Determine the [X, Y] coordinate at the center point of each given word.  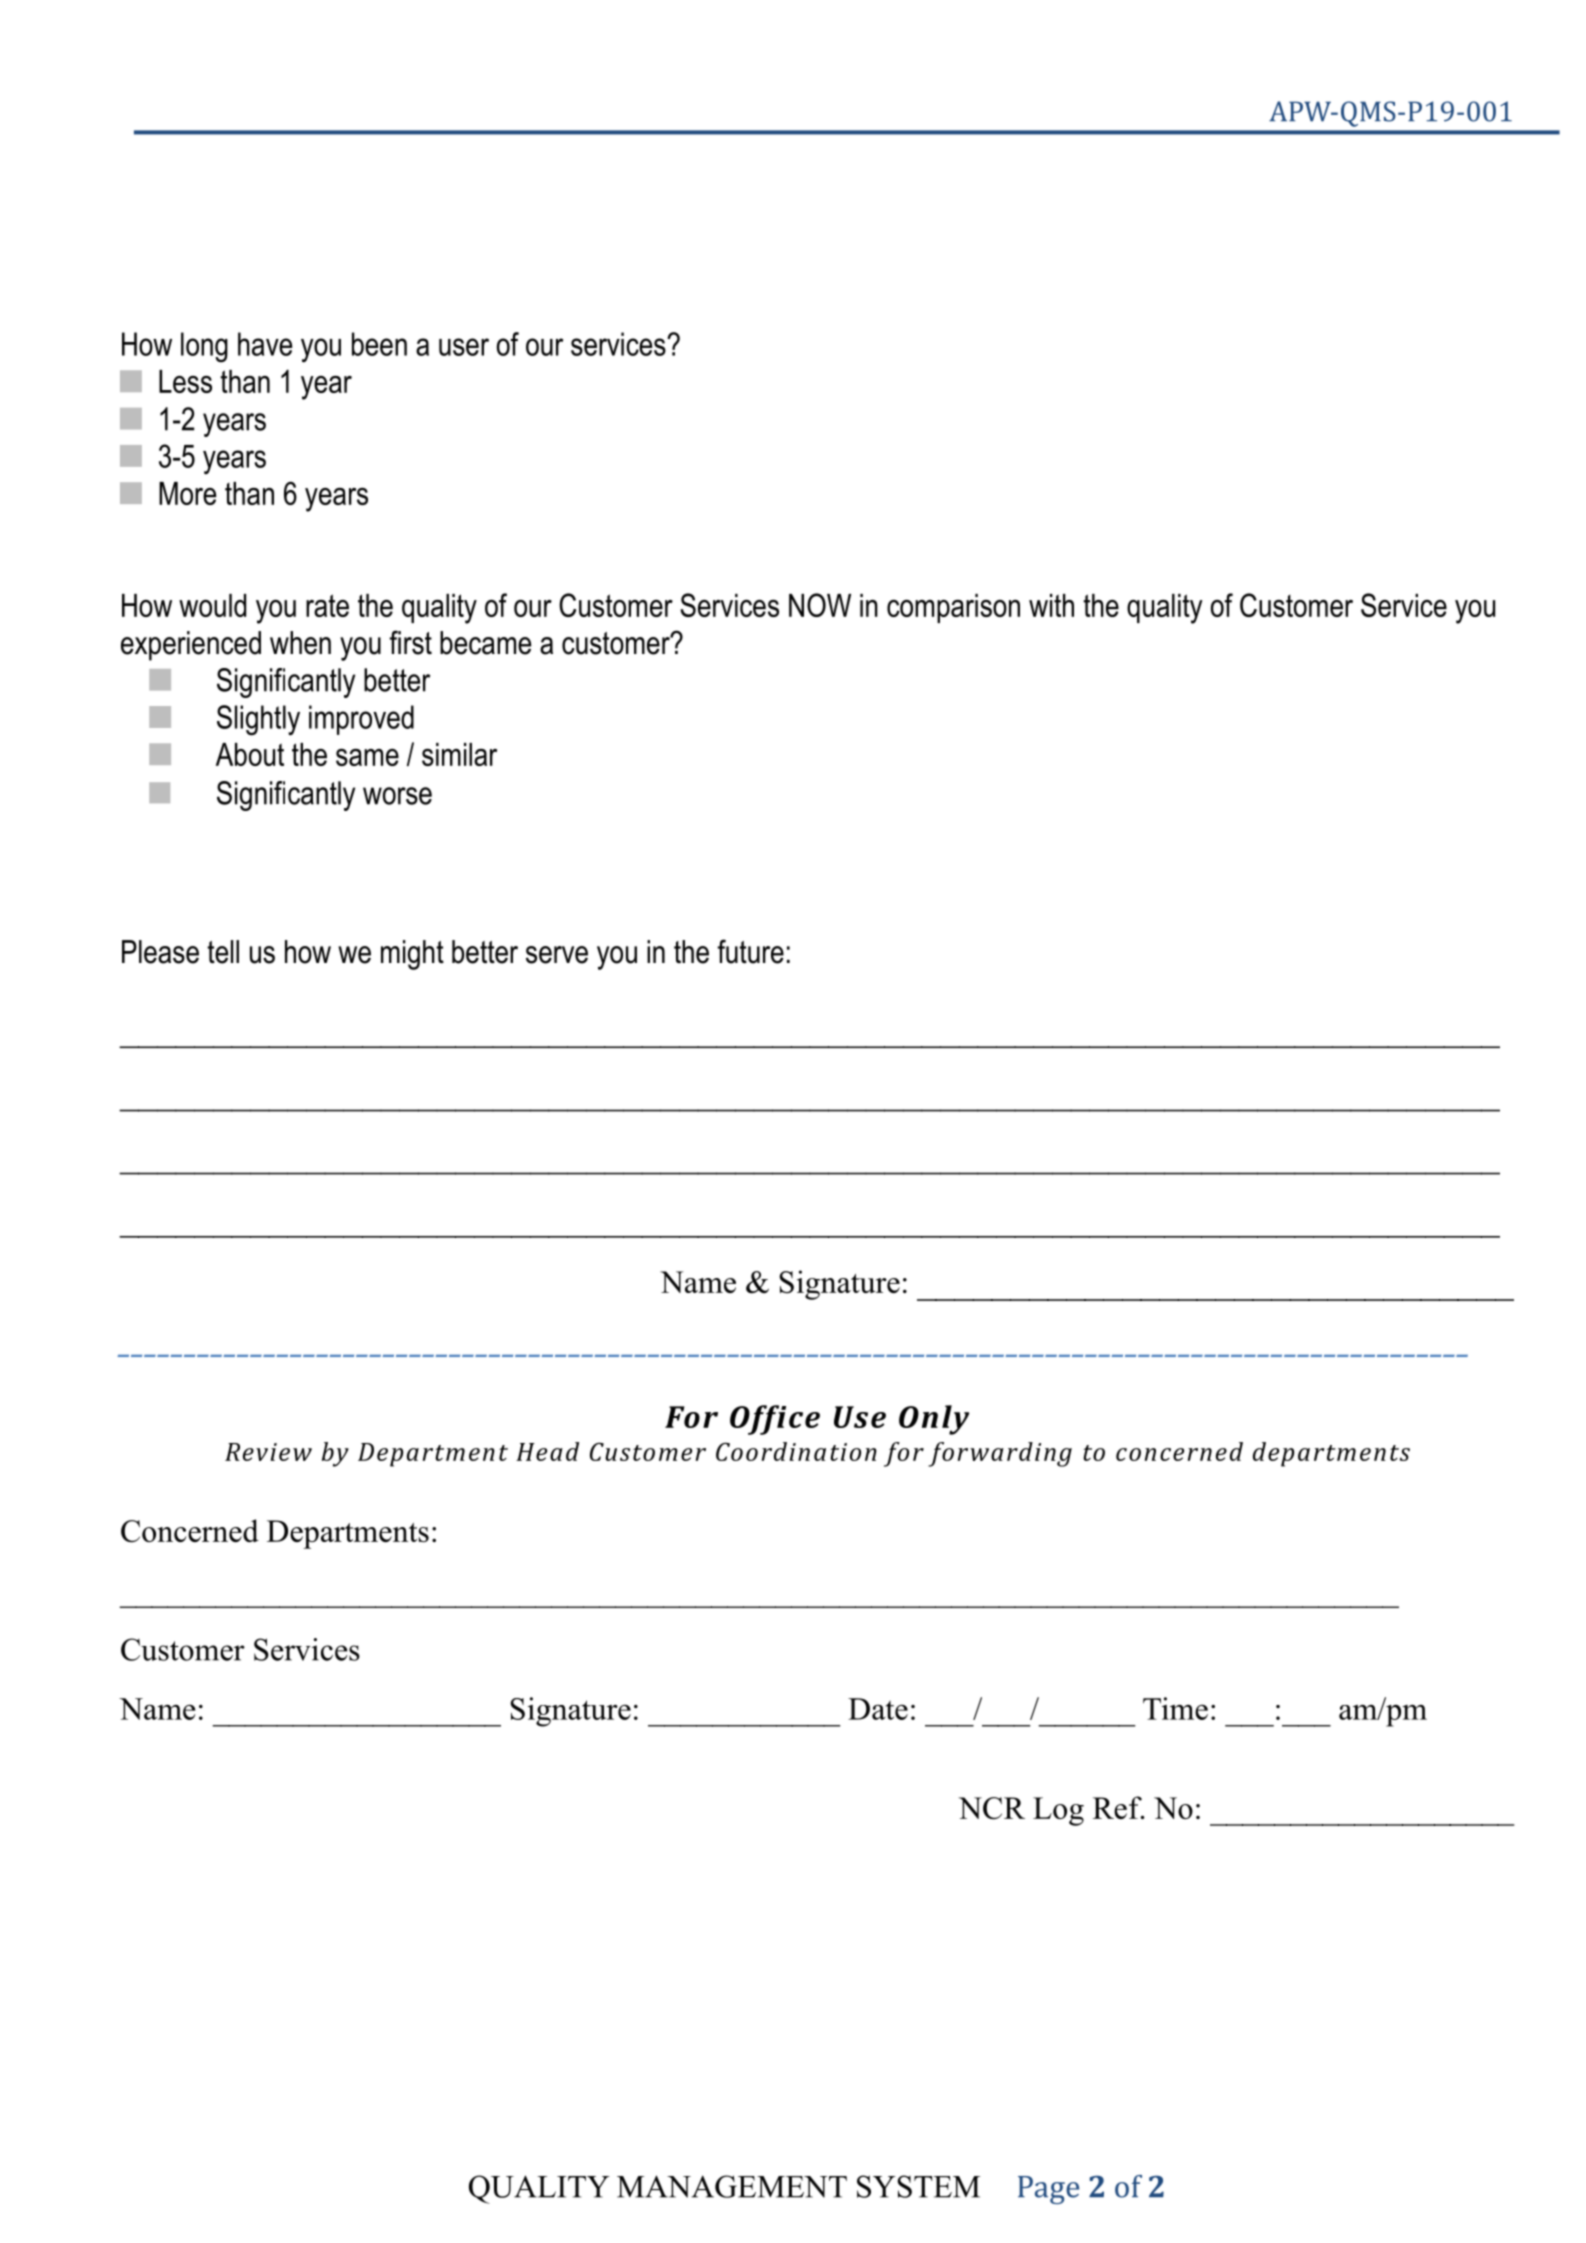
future [750, 951]
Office [775, 1420]
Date [878, 1709]
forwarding [1000, 1454]
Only [934, 1420]
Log [1058, 1811]
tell [223, 952]
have [265, 344]
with [1051, 605]
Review [268, 1452]
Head [547, 1451]
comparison [953, 608]
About [250, 754]
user [464, 347]
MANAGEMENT [732, 2186]
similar [459, 754]
